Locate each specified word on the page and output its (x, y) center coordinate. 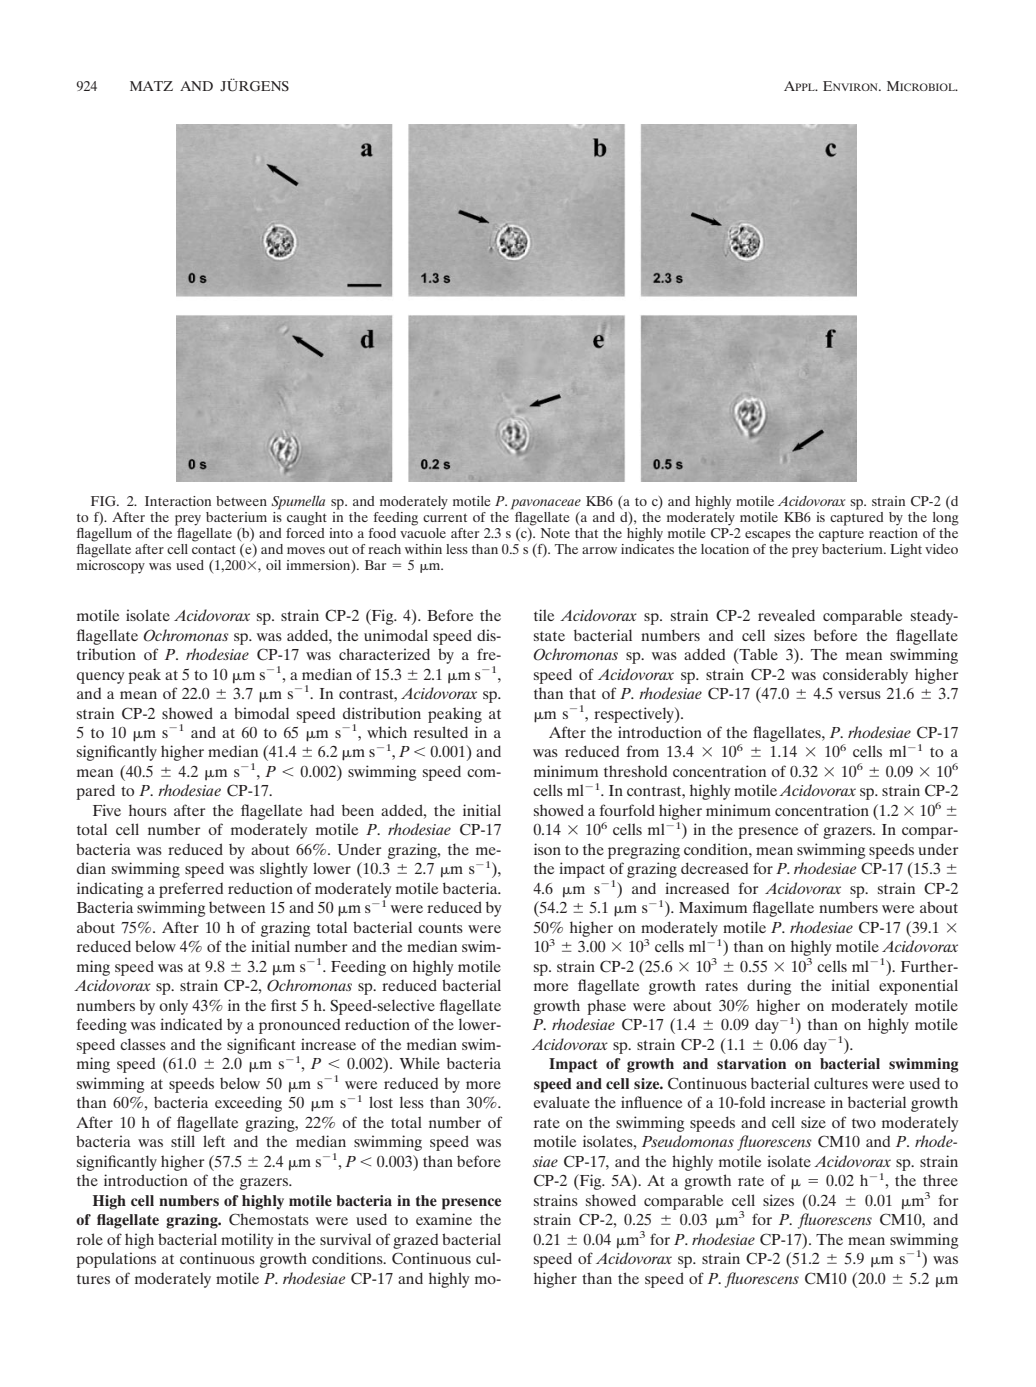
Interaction (178, 501)
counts (440, 928)
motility (247, 1241)
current (445, 517)
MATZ (151, 86)
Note (555, 533)
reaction (893, 531)
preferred (191, 890)
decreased (714, 868)
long (946, 519)
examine (444, 1219)
